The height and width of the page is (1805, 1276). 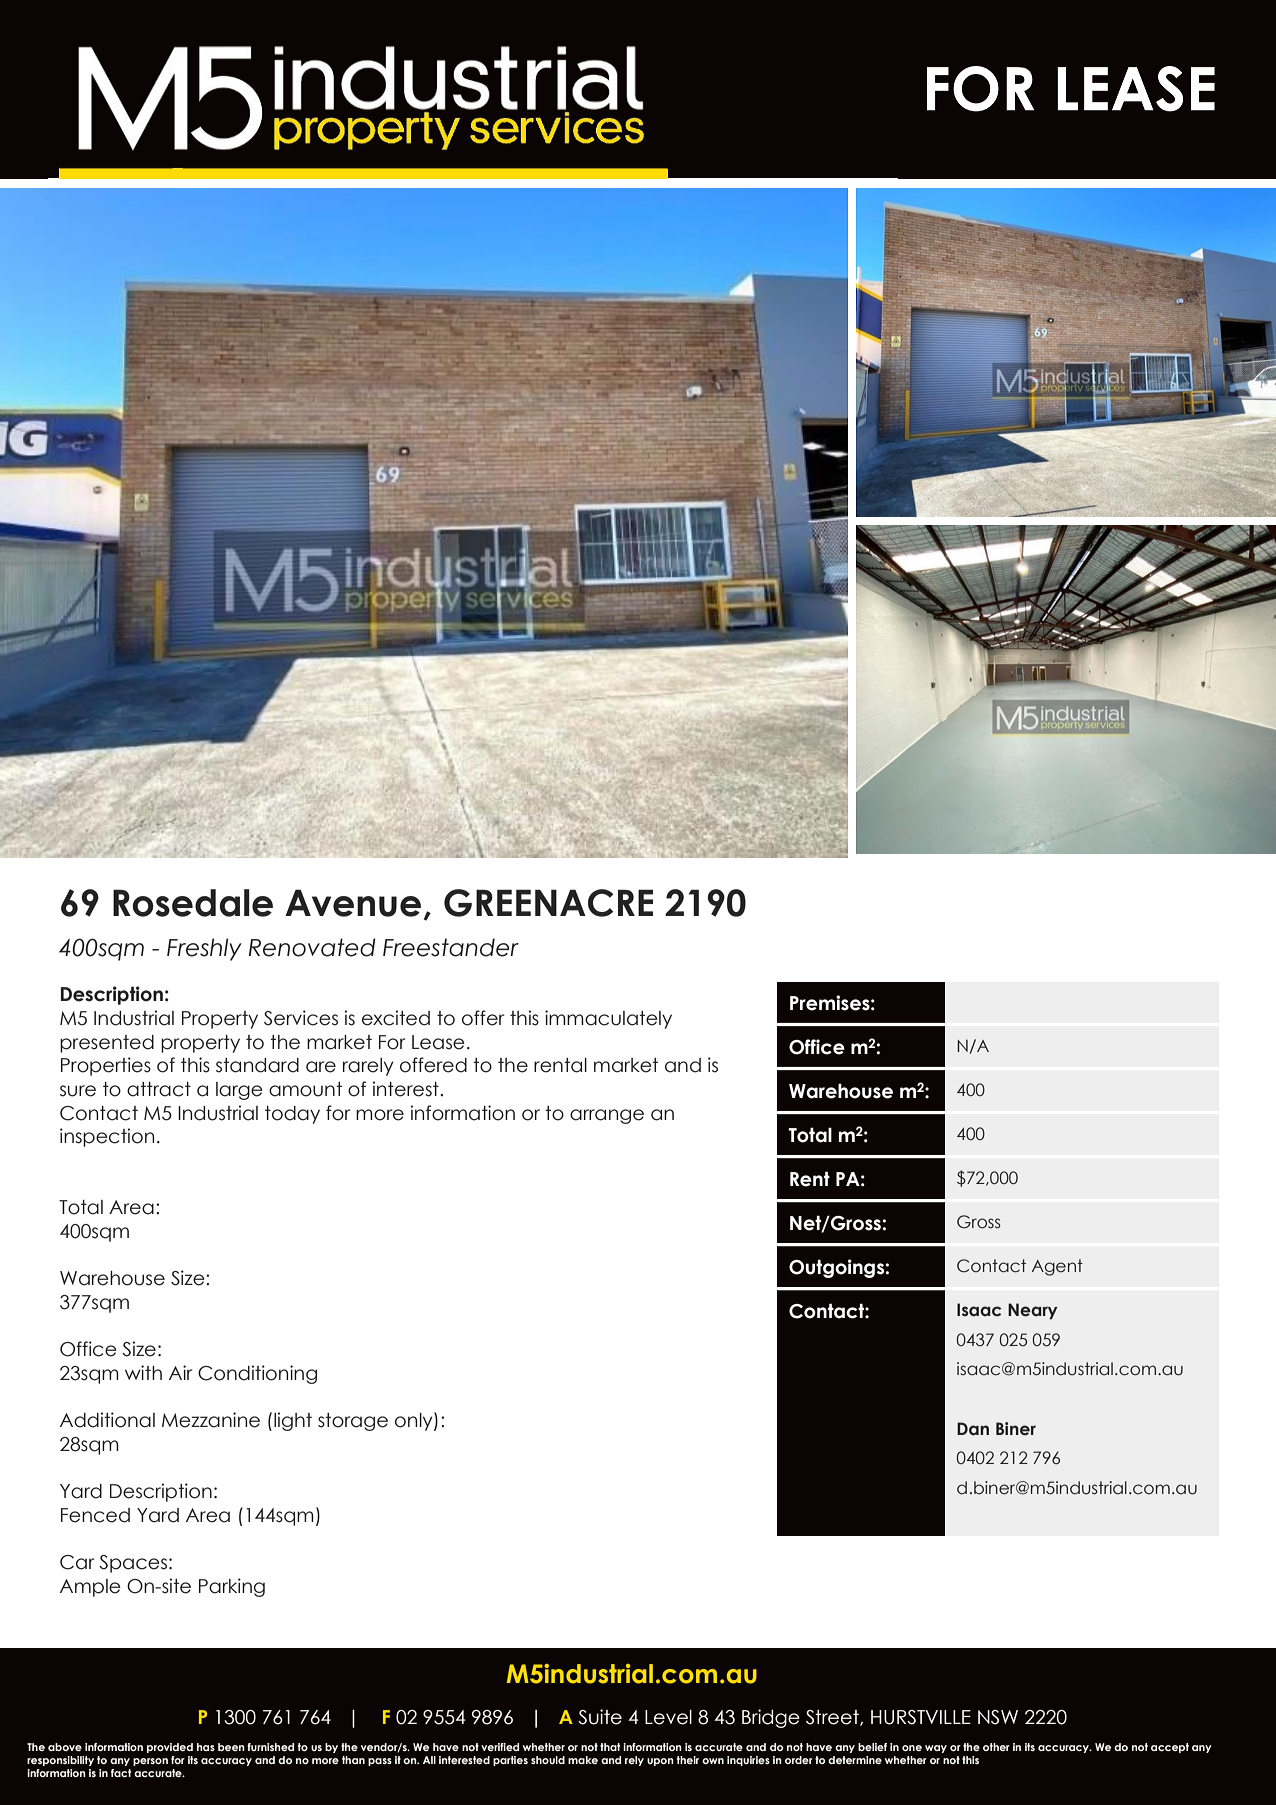 I want to click on inspection, so click(x=107, y=1137).
